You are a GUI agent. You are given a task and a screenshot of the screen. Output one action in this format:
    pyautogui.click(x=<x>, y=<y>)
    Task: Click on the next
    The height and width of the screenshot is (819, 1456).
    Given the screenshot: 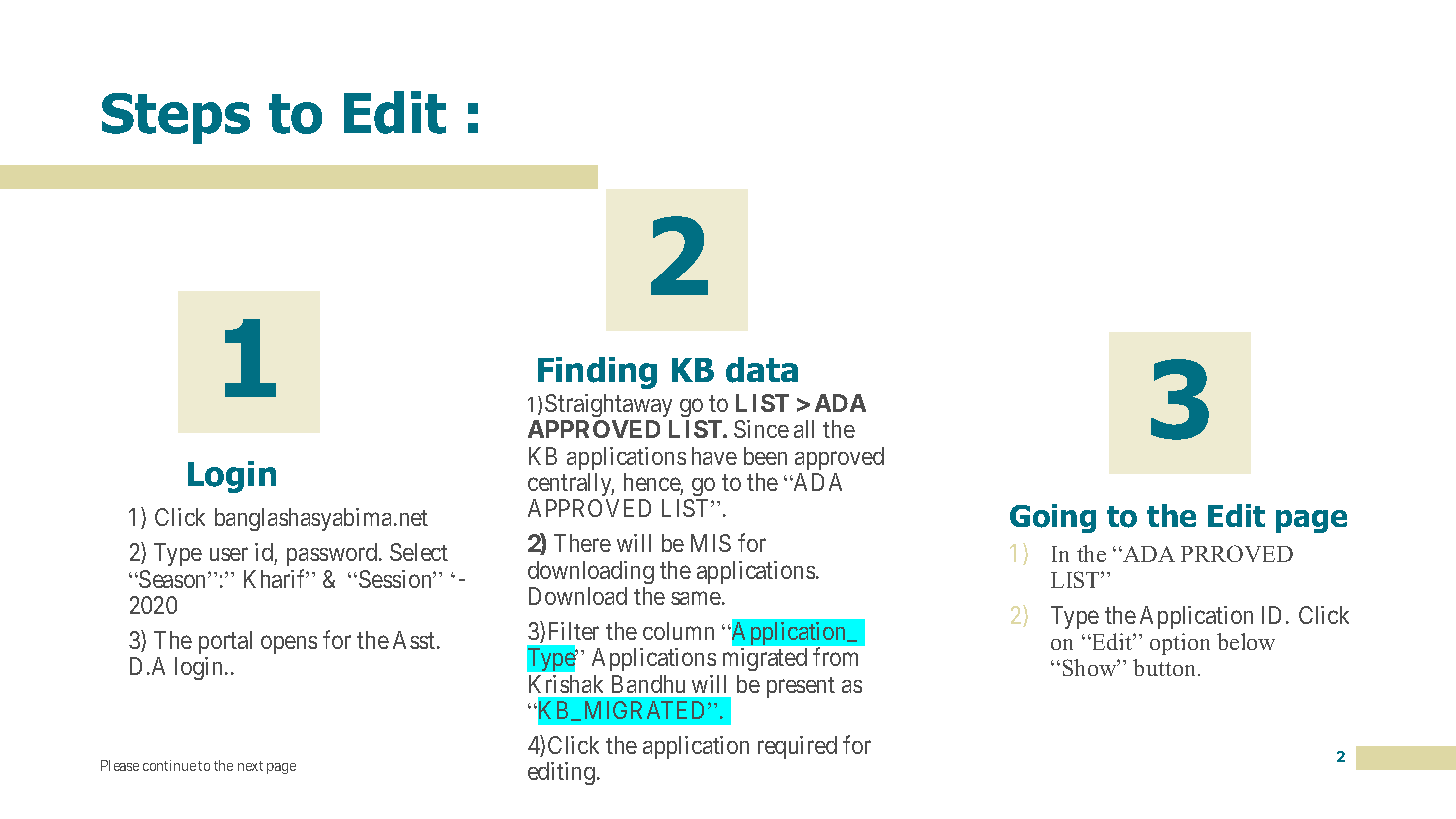 What is the action you would take?
    pyautogui.click(x=250, y=766)
